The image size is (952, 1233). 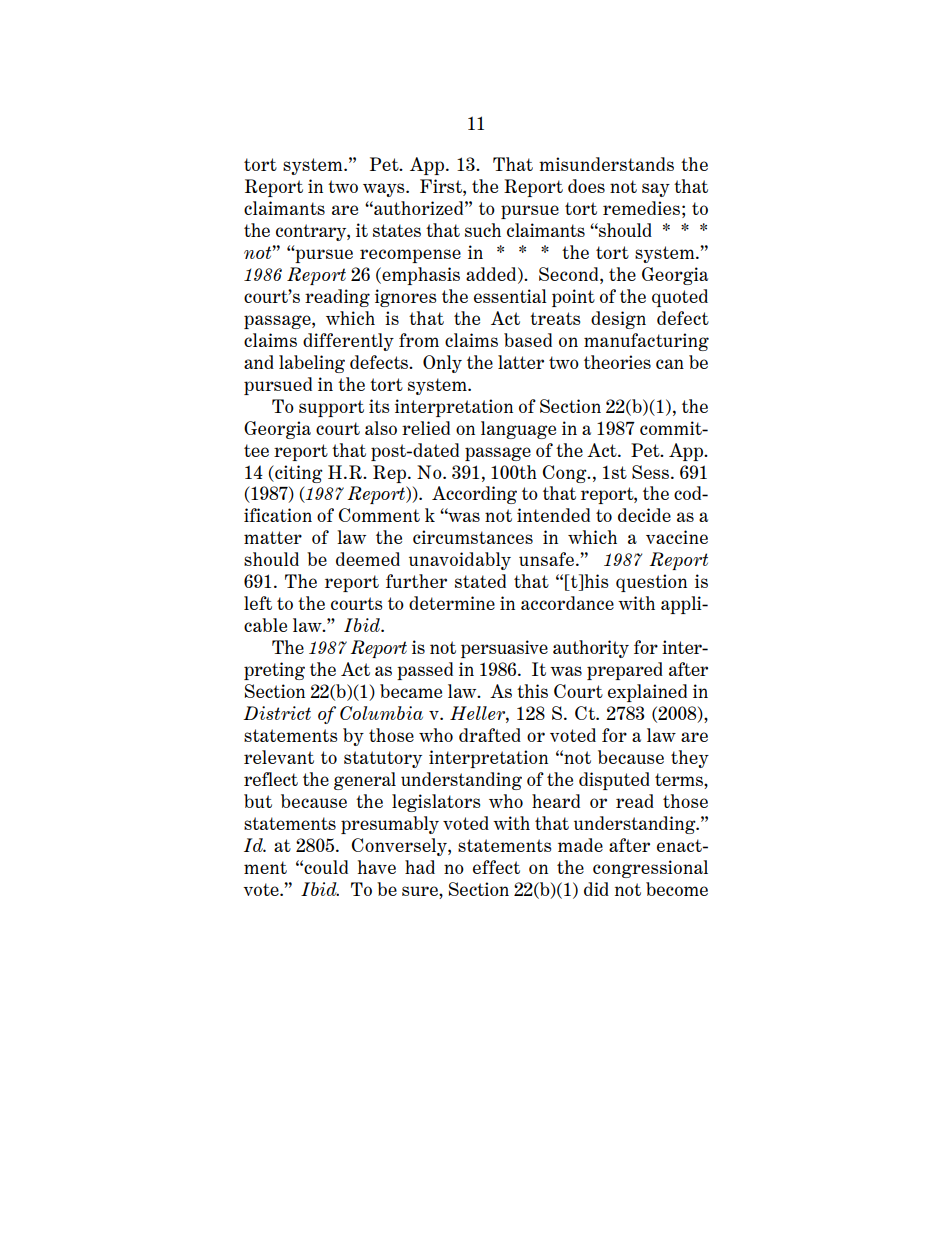 I want to click on explained, so click(x=647, y=693).
